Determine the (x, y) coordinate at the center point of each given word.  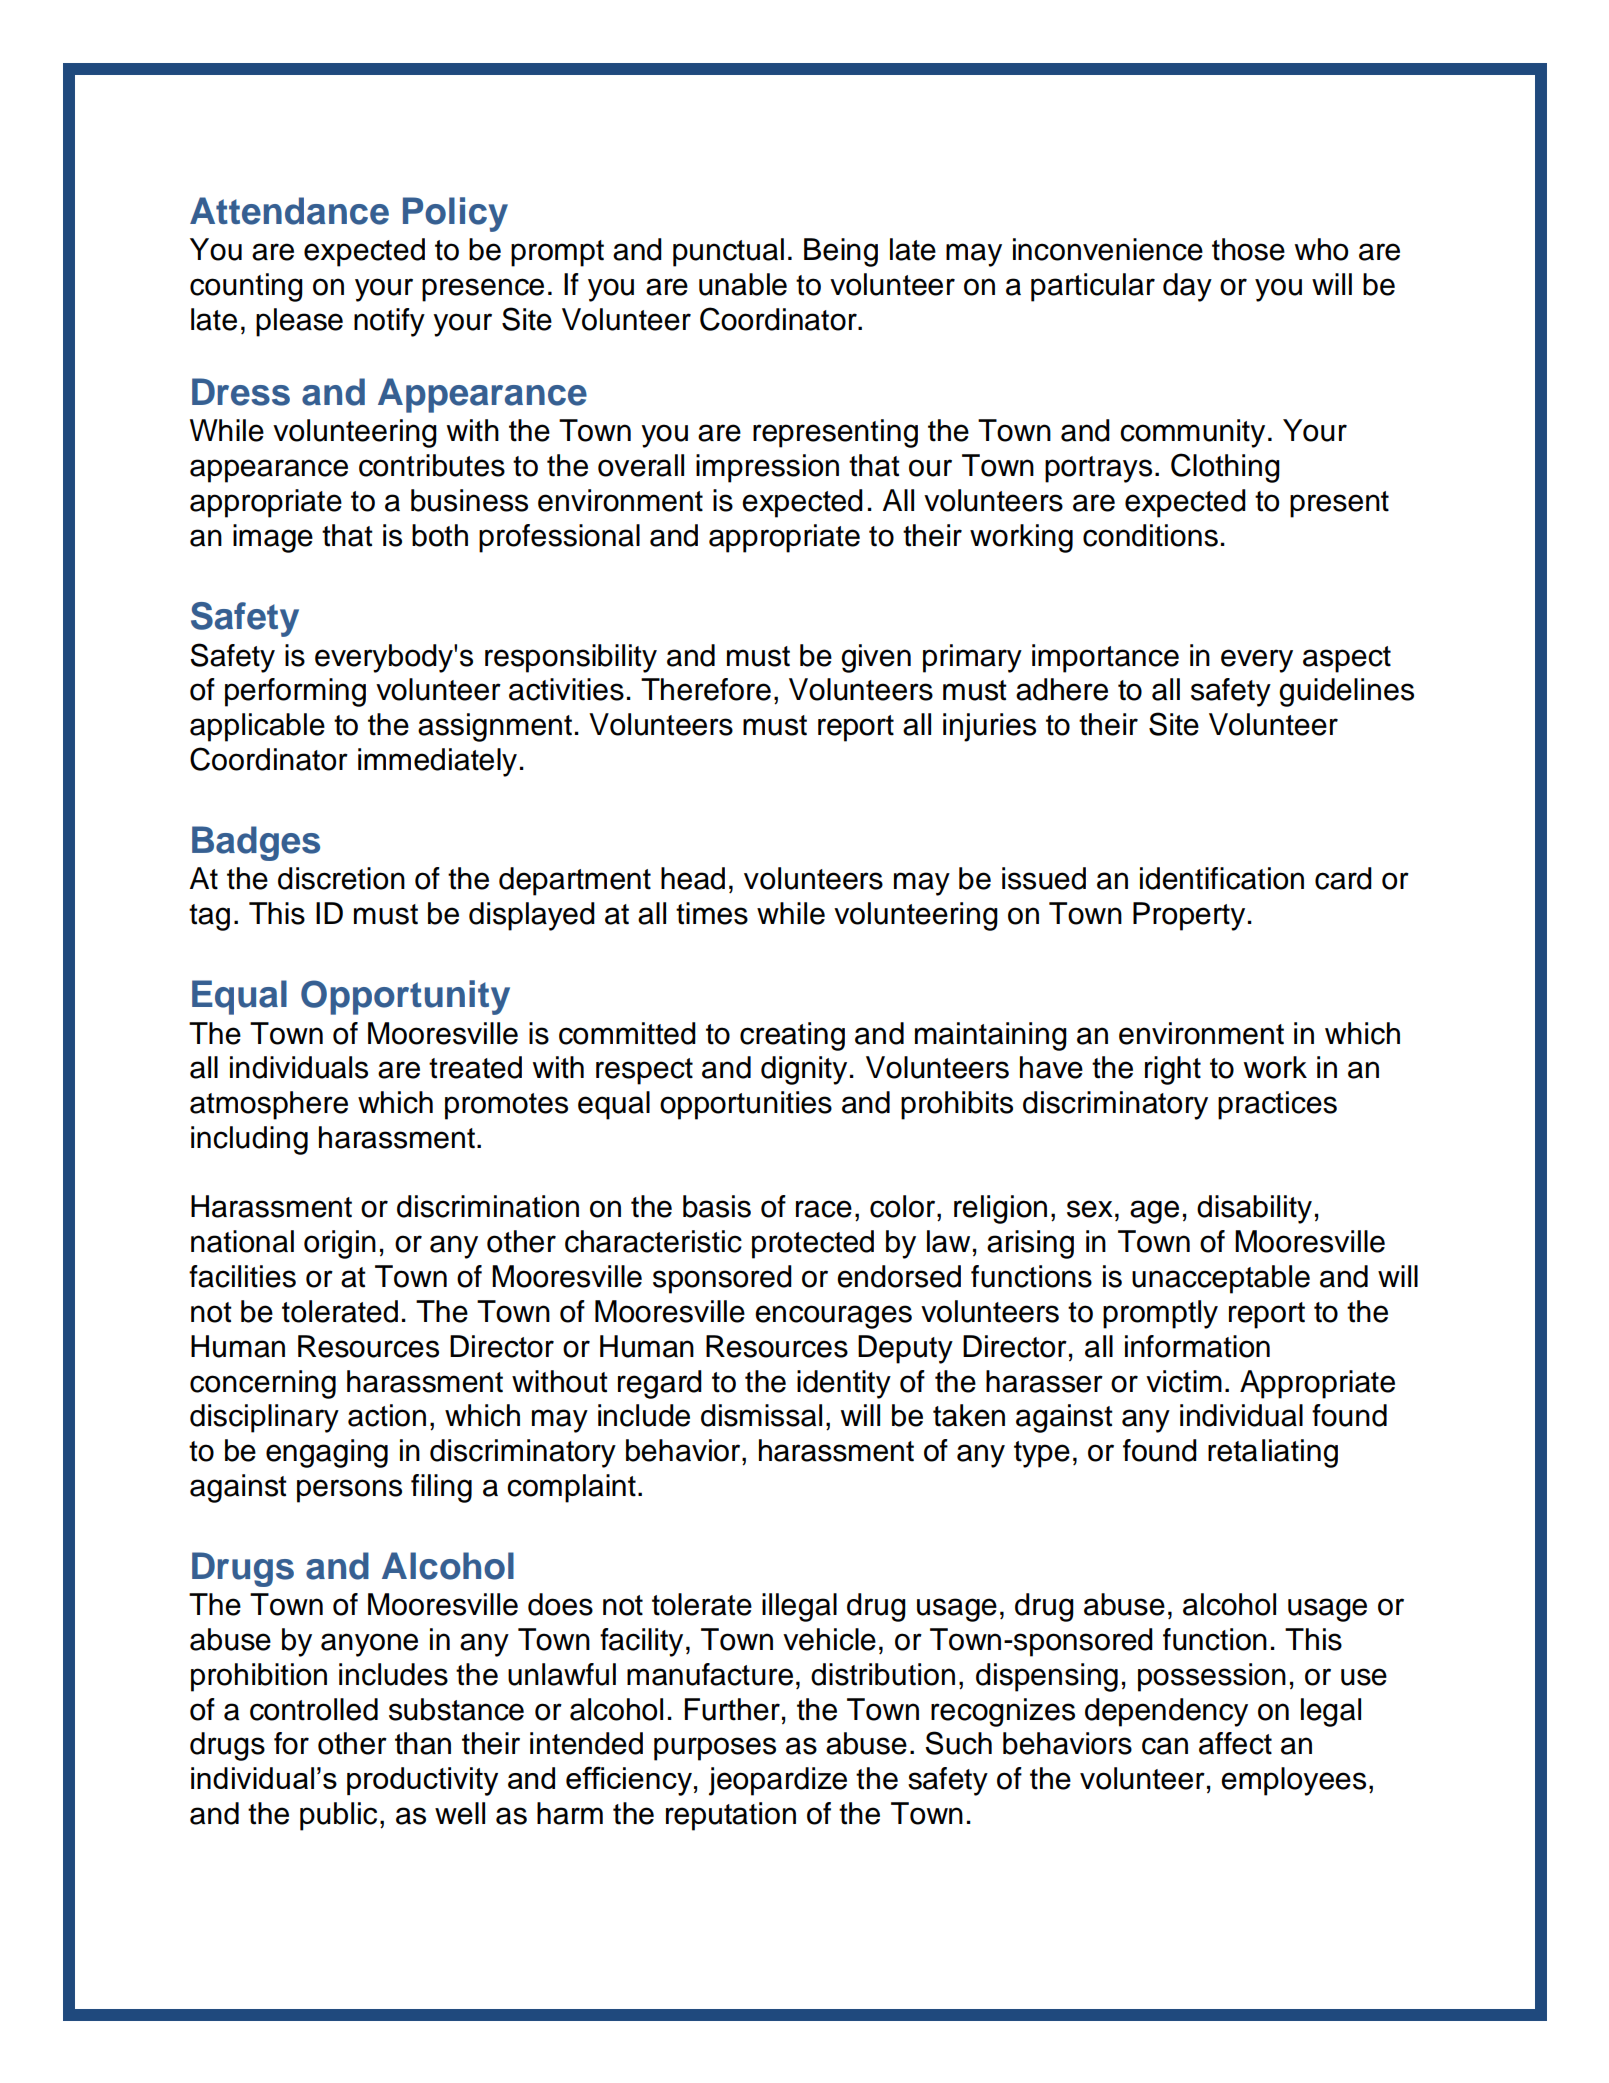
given (876, 658)
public (338, 1816)
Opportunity (405, 997)
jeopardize (778, 1781)
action (387, 1415)
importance (1105, 658)
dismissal (761, 1415)
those (1248, 249)
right (1173, 1070)
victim (1184, 1381)
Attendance (289, 211)
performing (295, 692)
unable (743, 284)
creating (792, 1036)
